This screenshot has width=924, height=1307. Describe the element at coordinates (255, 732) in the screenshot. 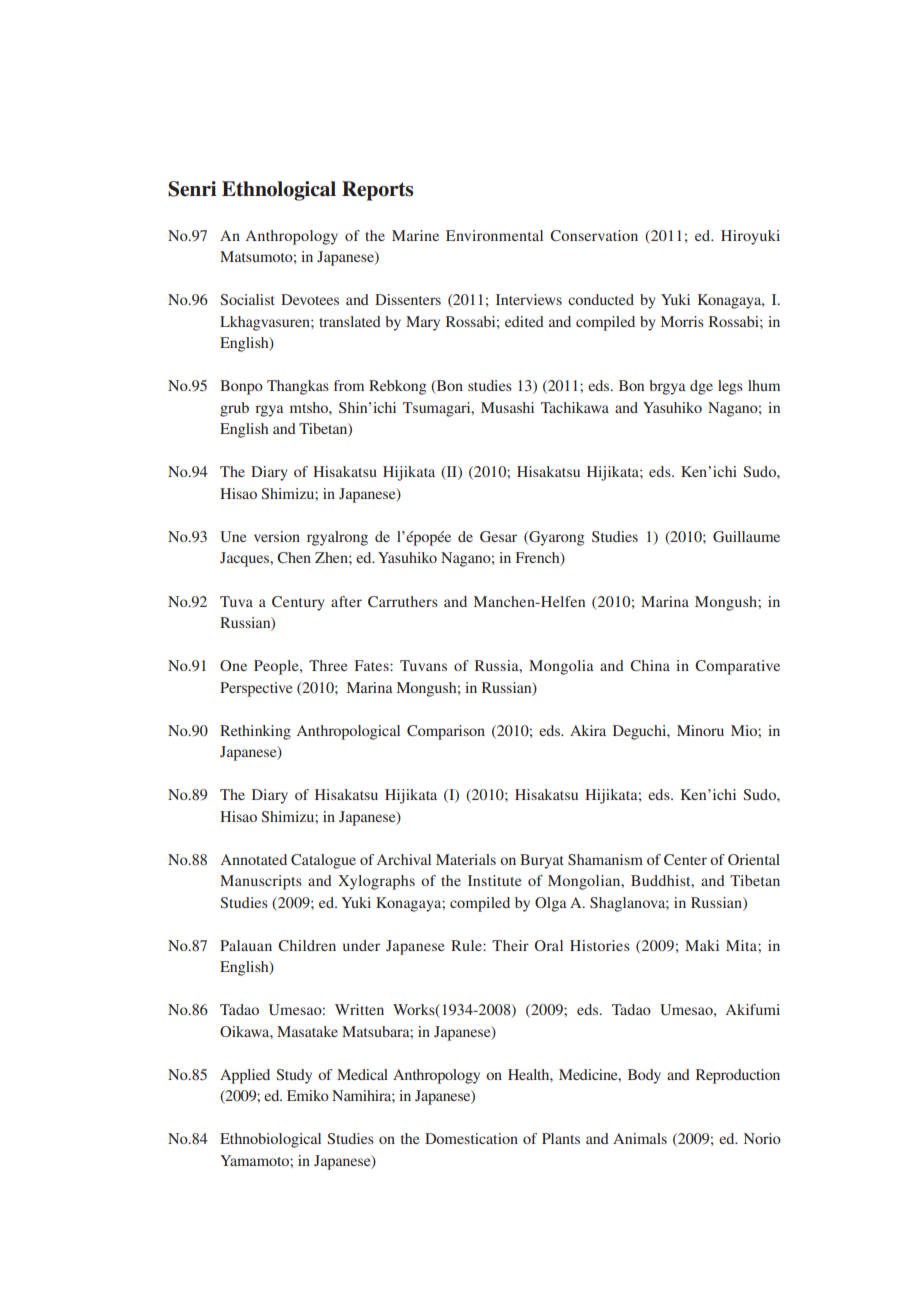

I see `Rethinking` at that location.
